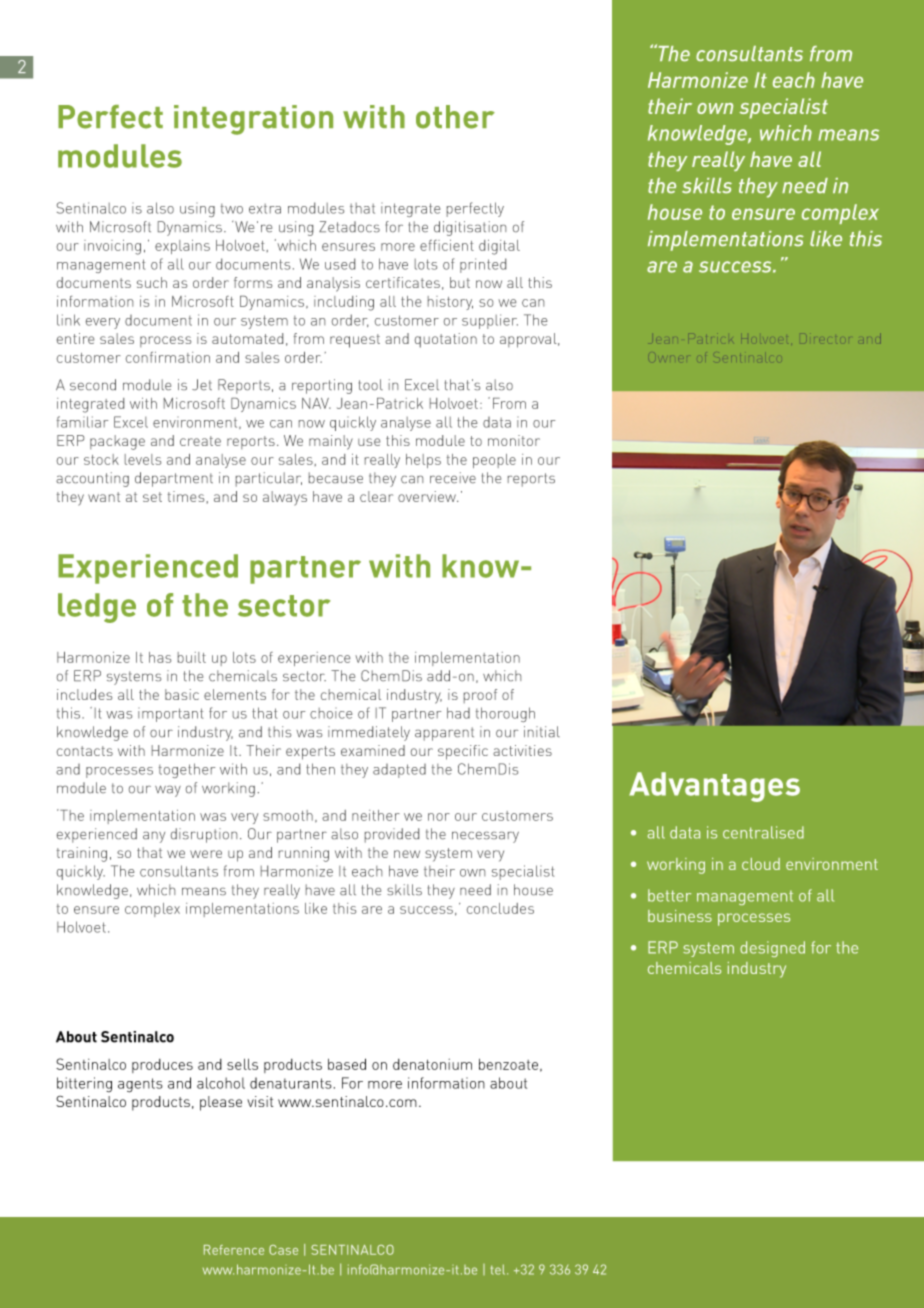 This screenshot has width=924, height=1308. What do you see at coordinates (458, 713) in the screenshot?
I see `had` at bounding box center [458, 713].
